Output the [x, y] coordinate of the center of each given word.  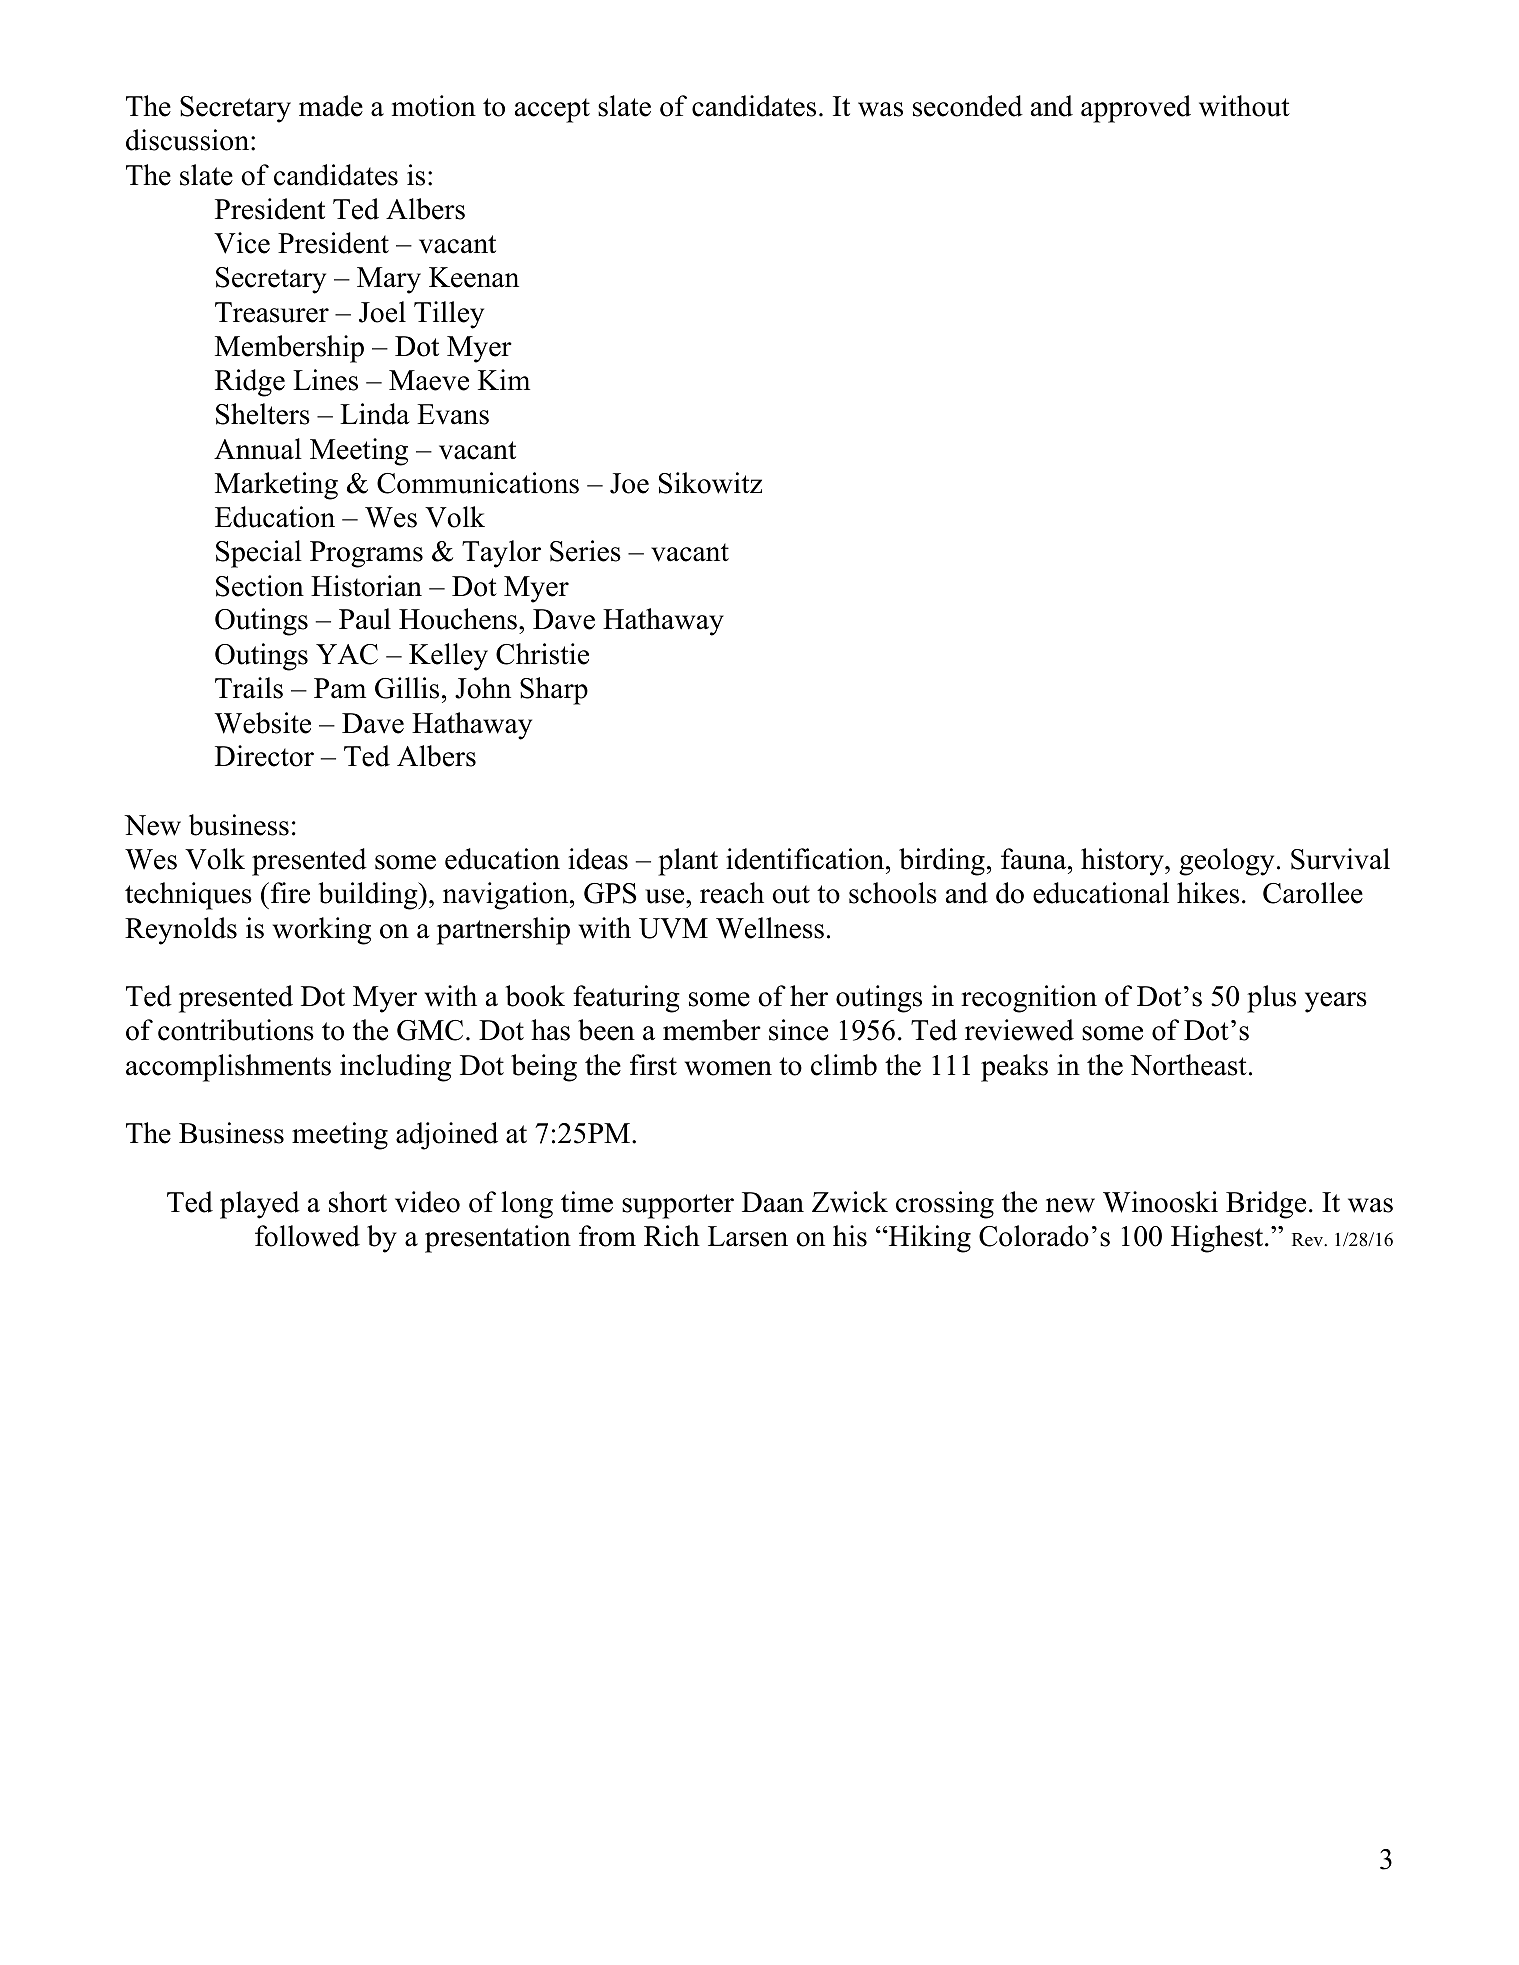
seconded [968, 106]
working [322, 931]
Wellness [770, 928]
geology [1226, 862]
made [331, 106]
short [358, 1202]
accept [552, 110]
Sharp [554, 691]
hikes [1208, 893]
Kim [504, 379]
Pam [340, 688]
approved [1136, 109]
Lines [325, 380]
